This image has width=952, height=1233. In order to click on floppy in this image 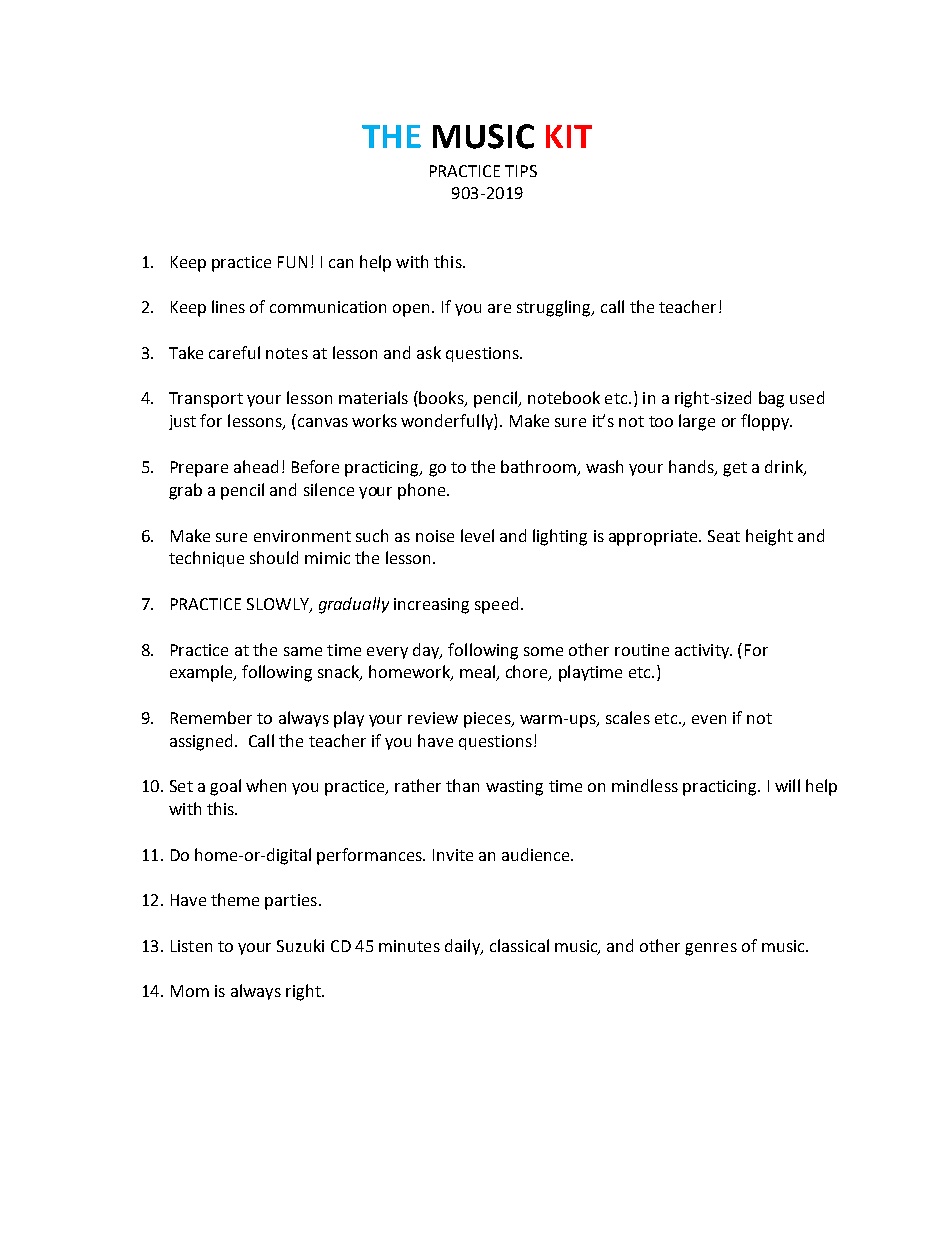, I will do `click(766, 422)`.
